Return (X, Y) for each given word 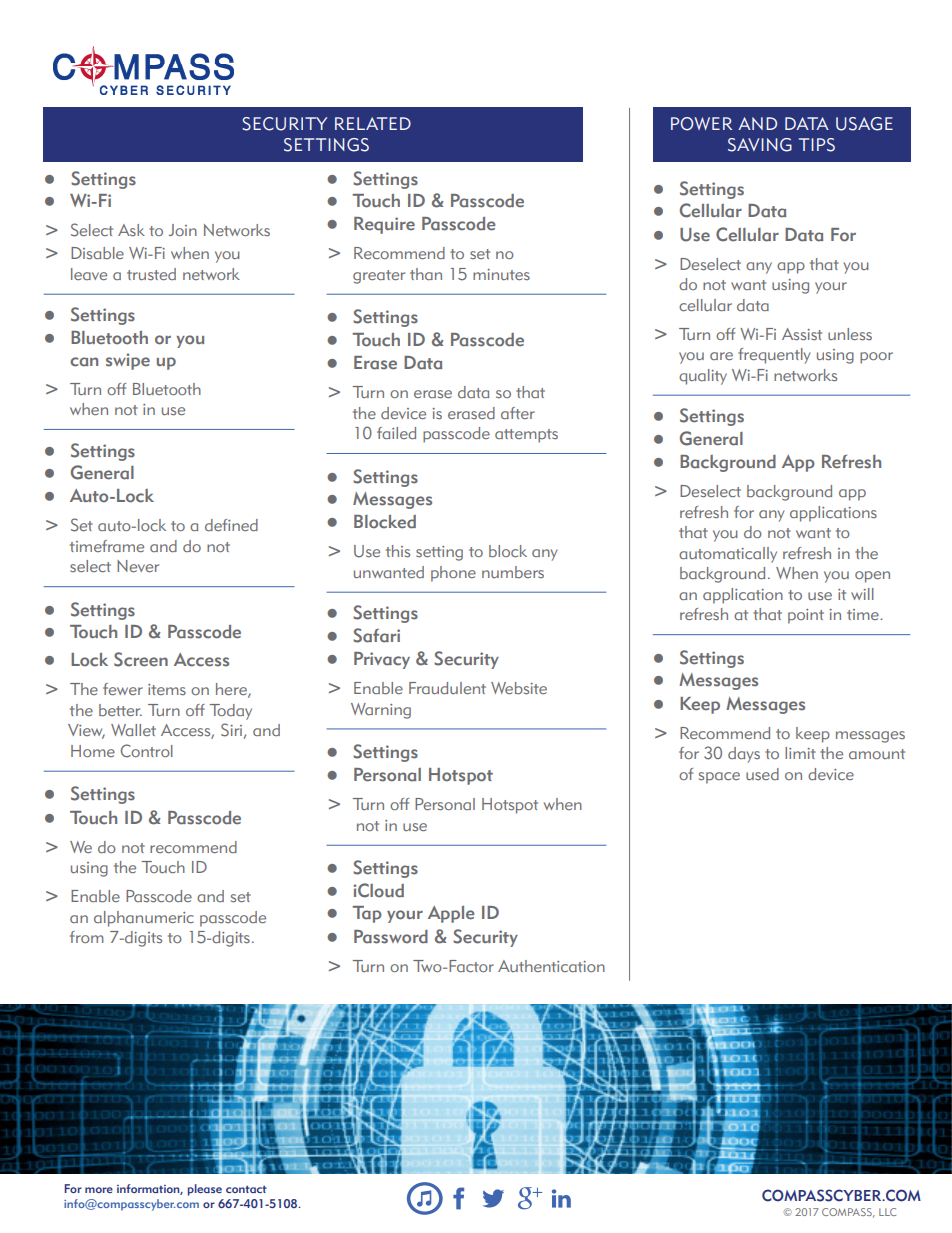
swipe (128, 361)
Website (519, 688)
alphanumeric (144, 919)
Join (183, 230)
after (518, 413)
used (762, 774)
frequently (774, 356)
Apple (451, 914)
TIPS (817, 145)
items (167, 689)
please (205, 1190)
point (806, 616)
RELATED (373, 123)
